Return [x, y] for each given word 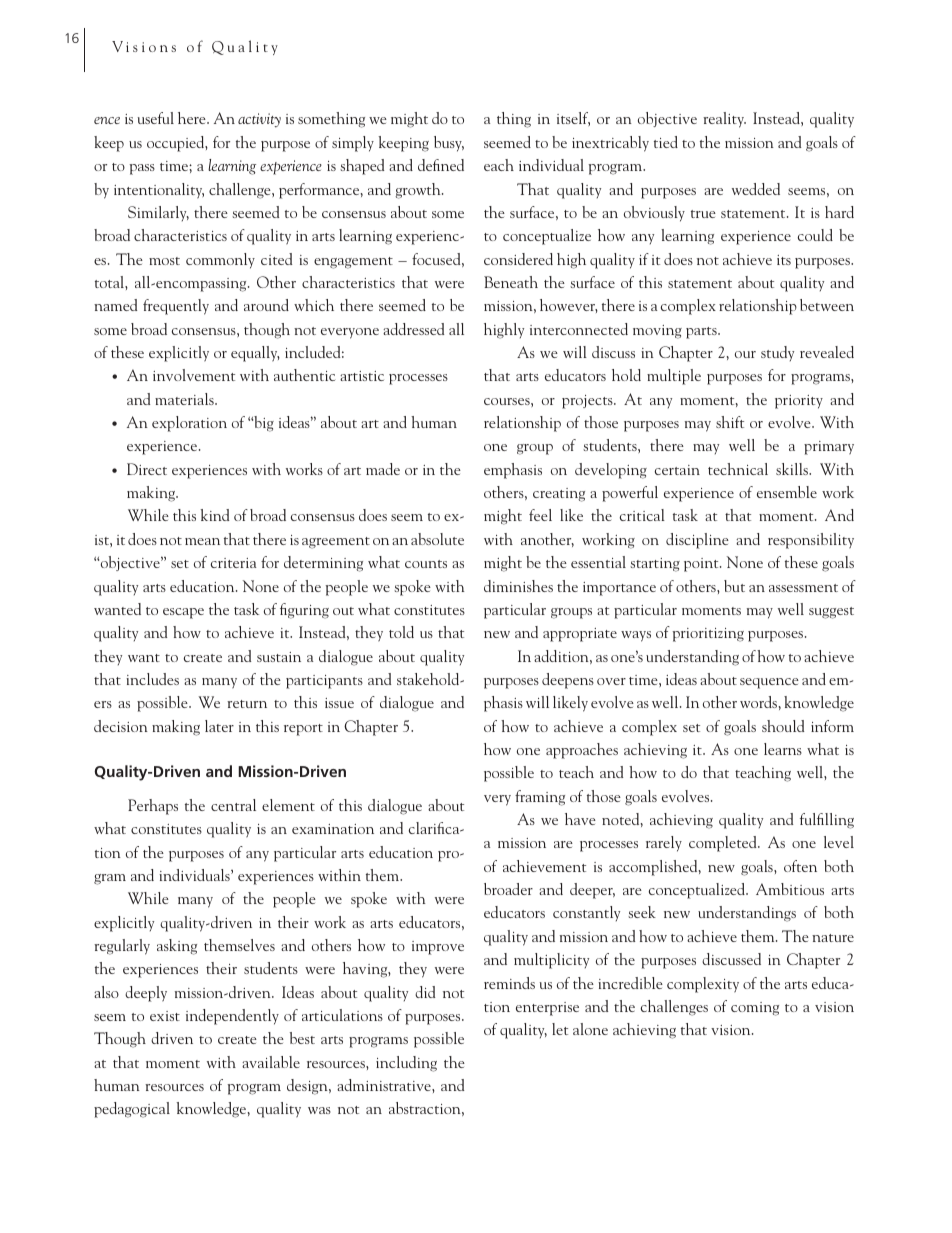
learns [783, 749]
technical [738, 469]
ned [452, 165]
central [233, 805]
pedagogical [132, 1110]
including [406, 1064]
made [383, 469]
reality [724, 120]
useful [156, 118]
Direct [147, 469]
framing [540, 798]
